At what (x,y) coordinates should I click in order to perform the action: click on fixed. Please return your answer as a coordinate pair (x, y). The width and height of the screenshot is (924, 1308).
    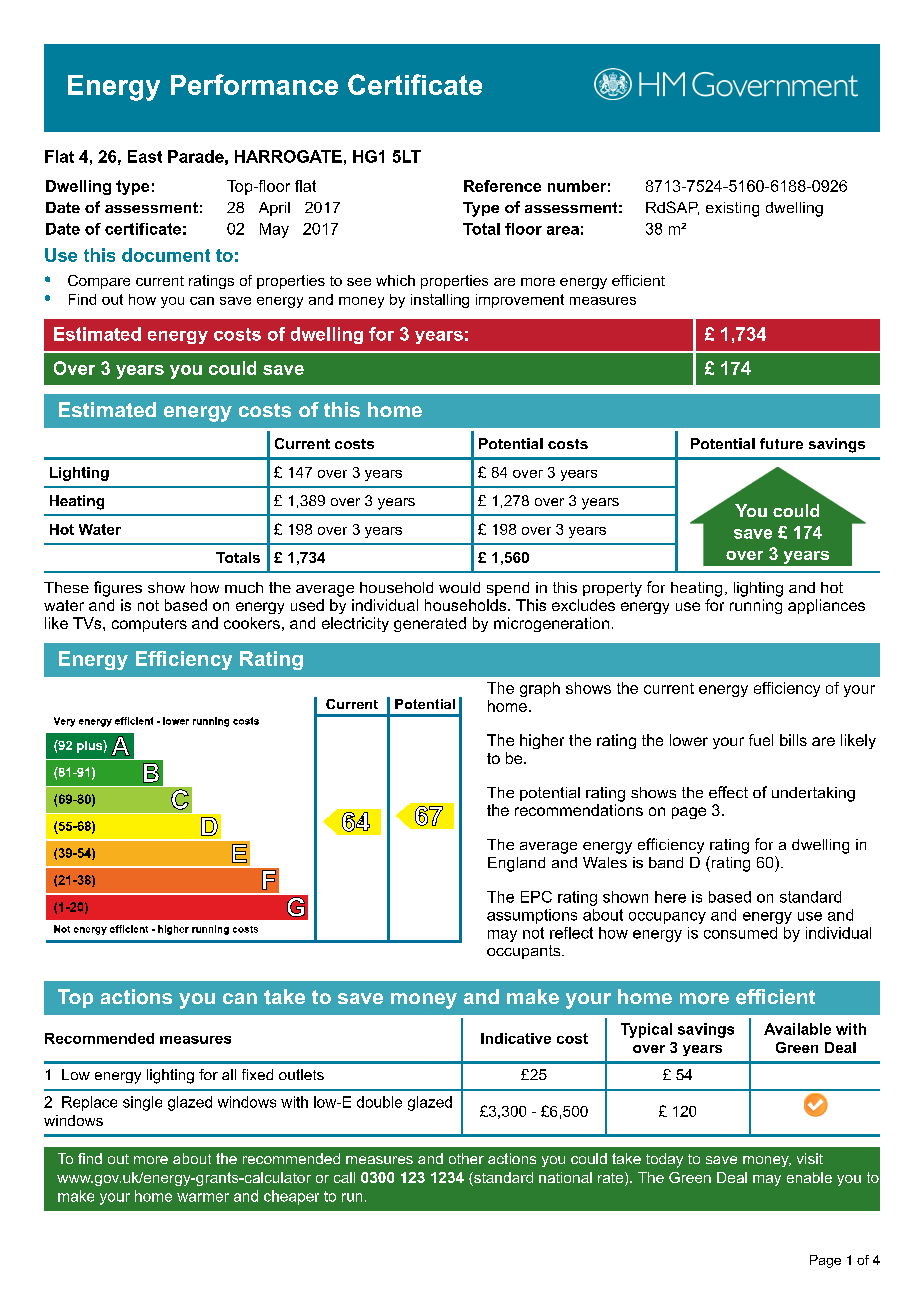
    Looking at the image, I should click on (257, 1074).
